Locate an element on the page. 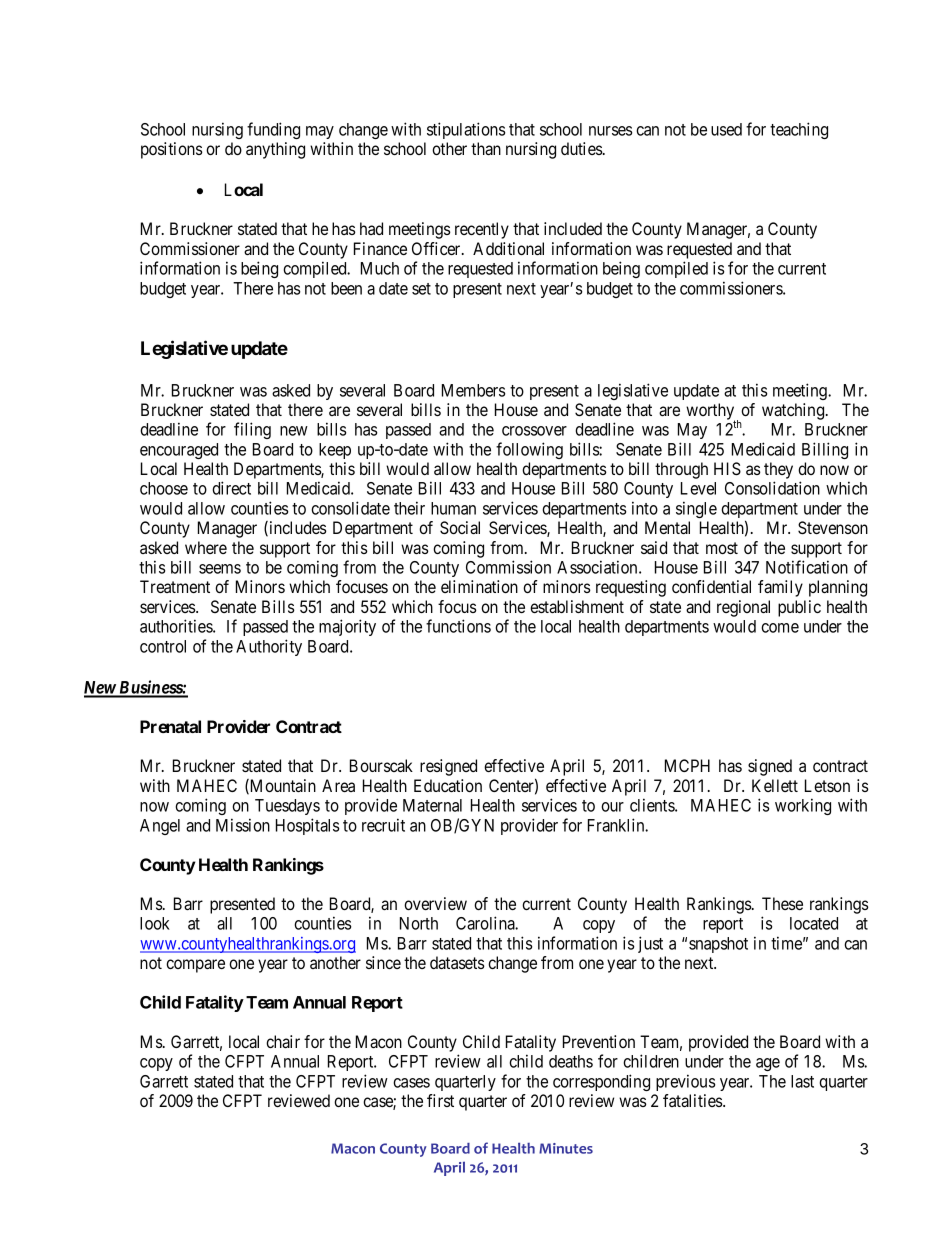 This page has height=1233, width=952. Education is located at coordinates (448, 785).
